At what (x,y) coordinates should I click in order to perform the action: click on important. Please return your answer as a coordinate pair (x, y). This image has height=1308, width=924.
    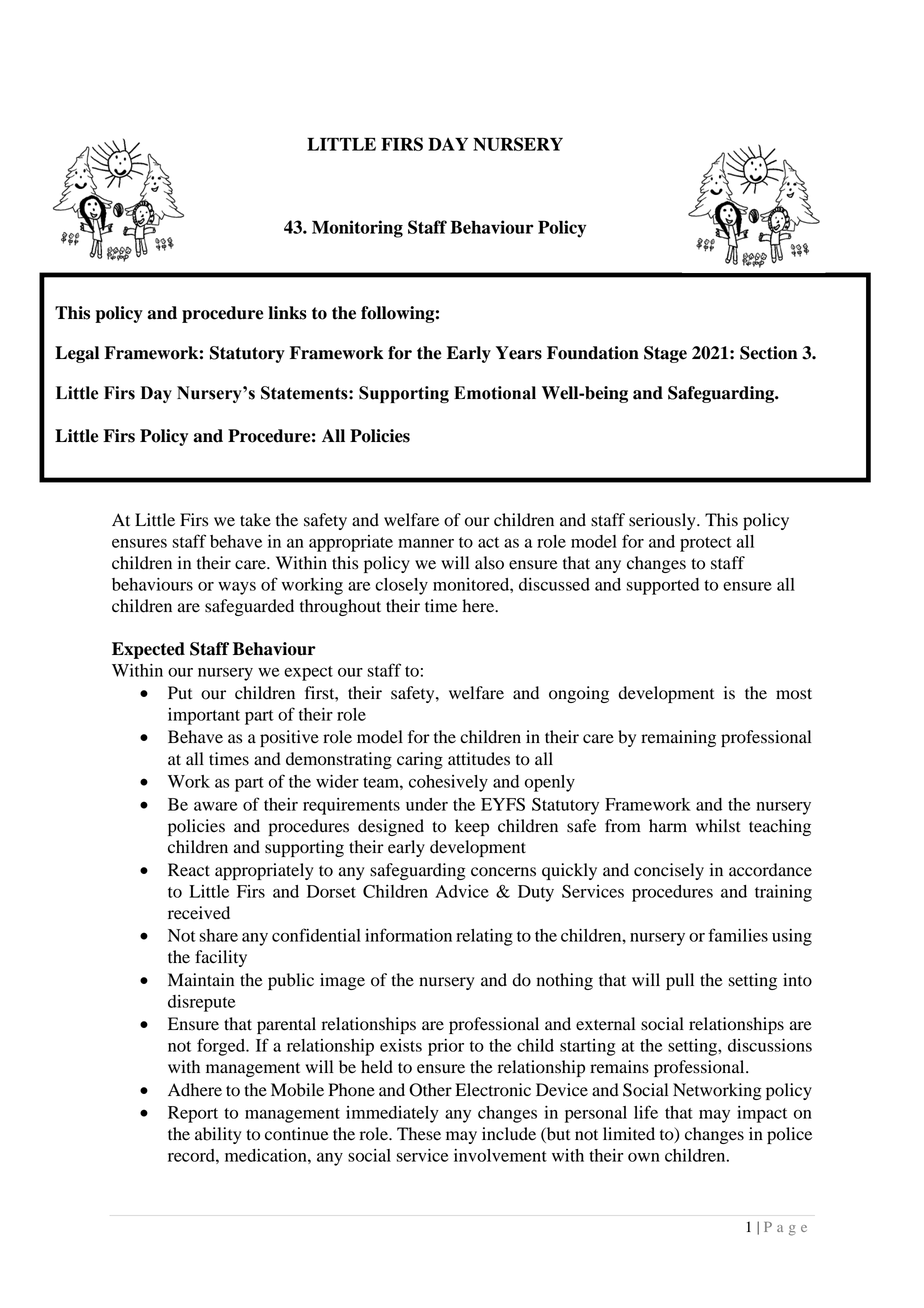
    Looking at the image, I should click on (204, 716).
